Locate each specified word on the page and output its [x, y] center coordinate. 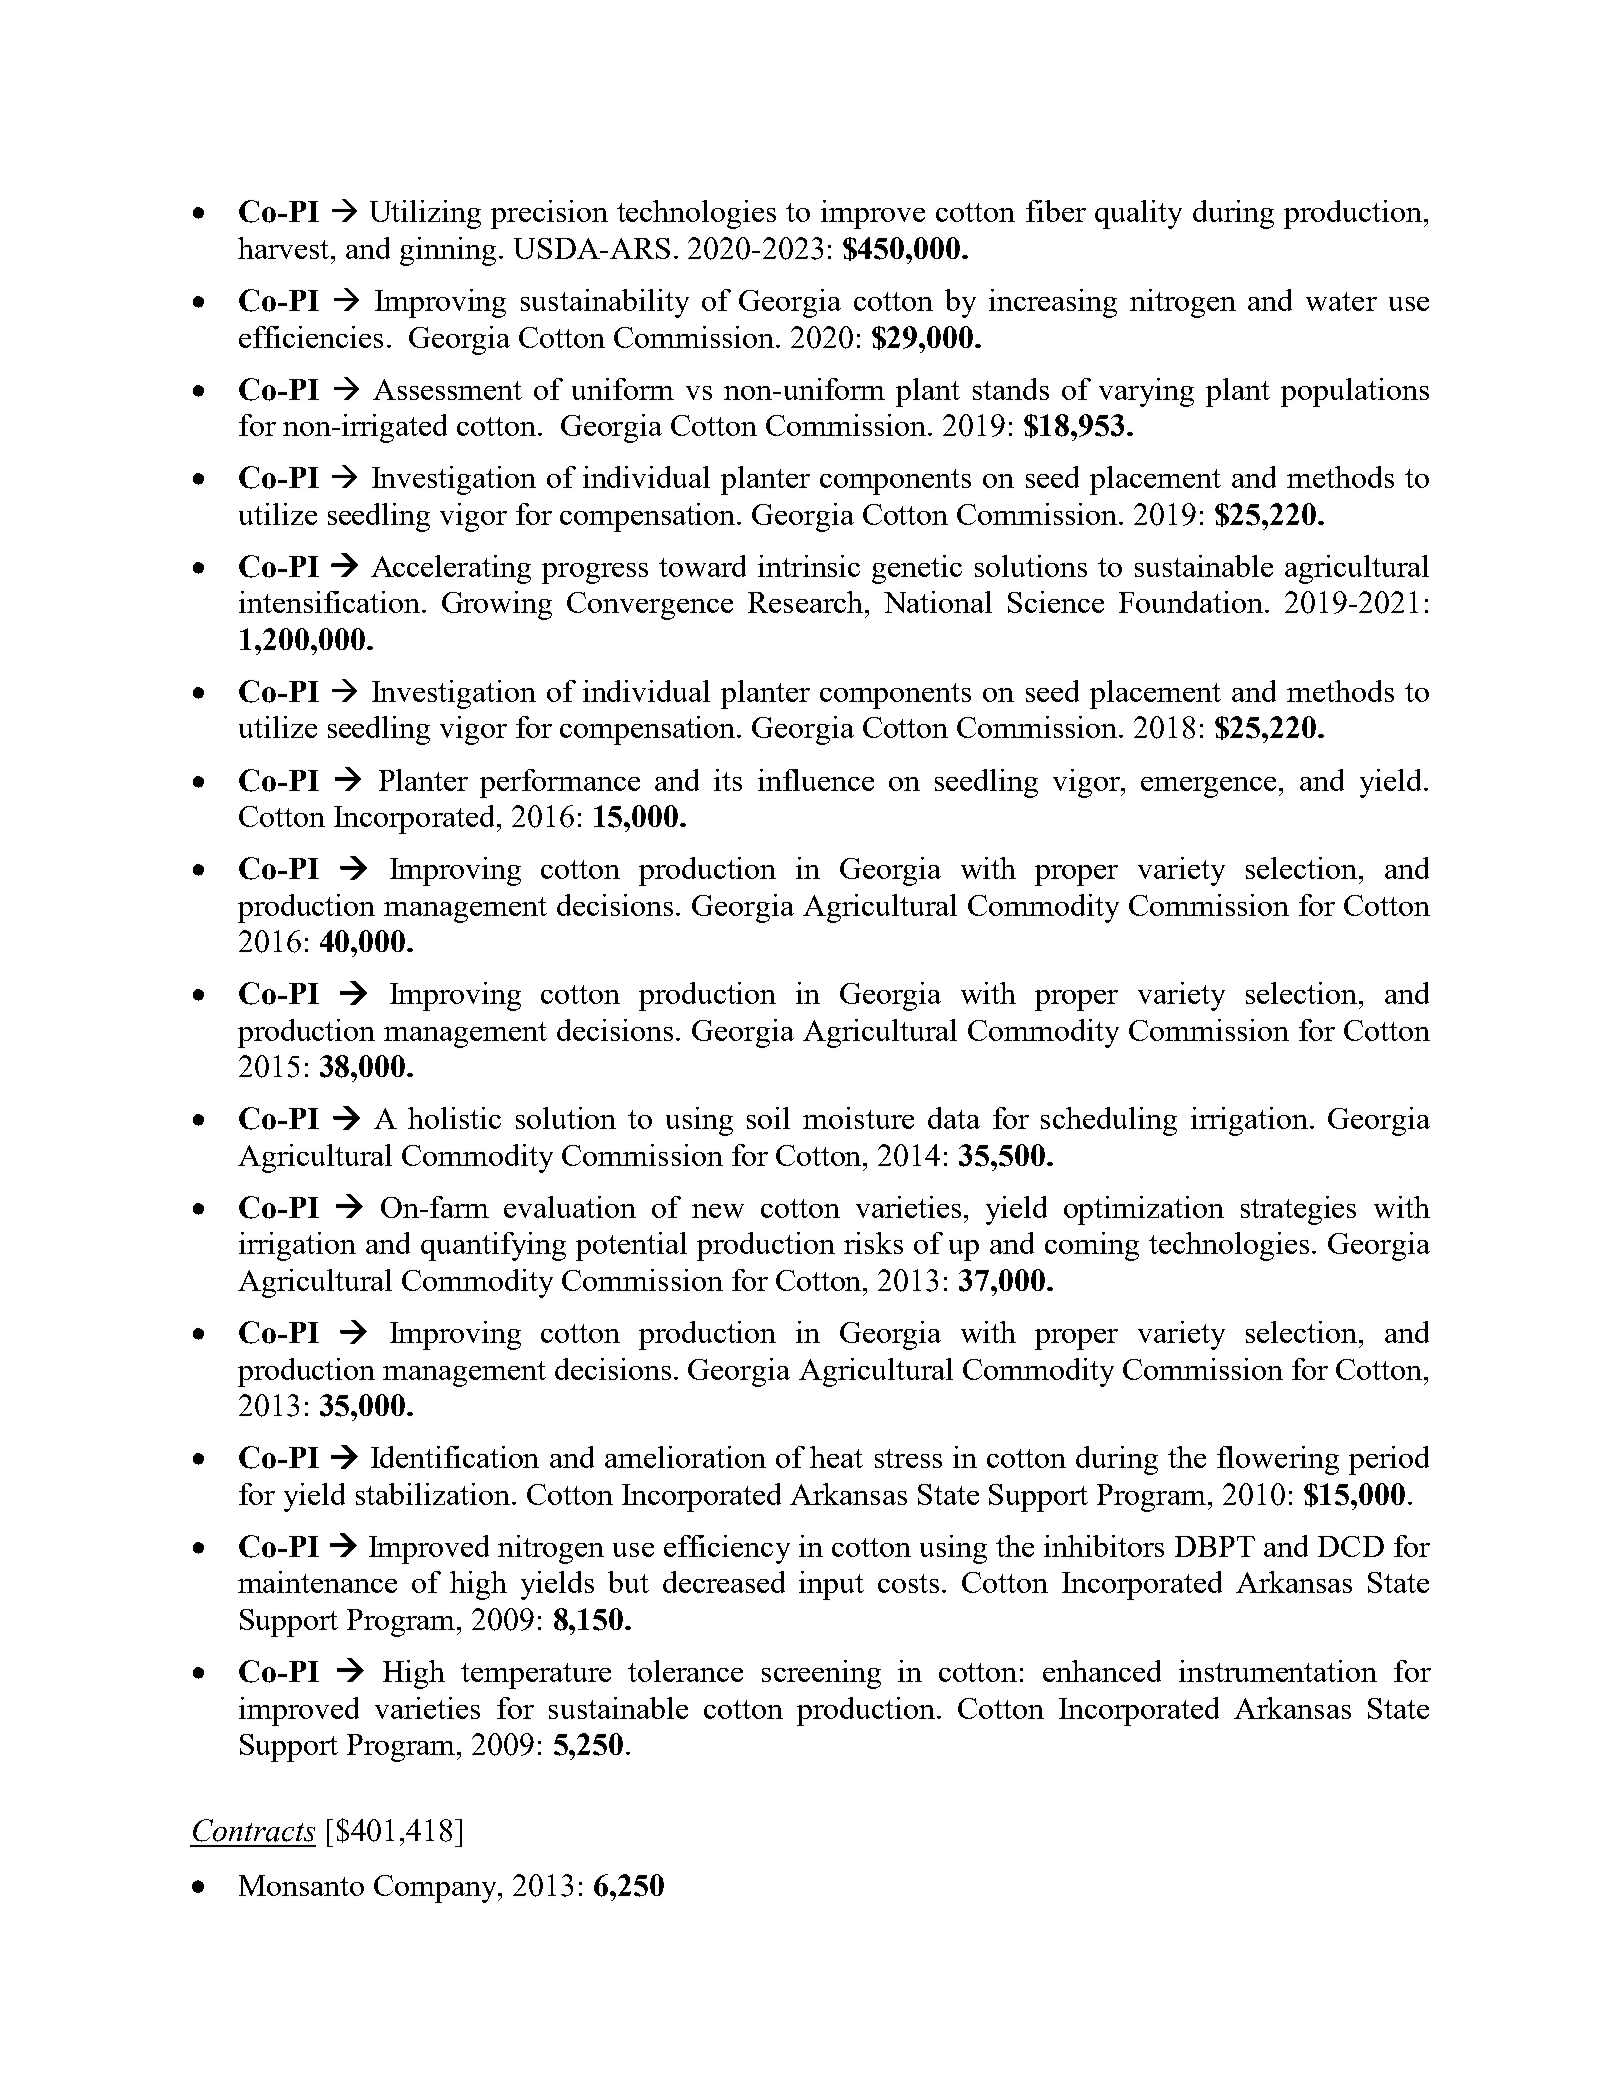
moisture [858, 1118]
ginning [448, 251]
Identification [455, 1457]
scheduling [1109, 1121]
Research [807, 602]
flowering [1278, 1460]
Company [437, 1889]
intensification [331, 602]
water [1341, 301]
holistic [454, 1118]
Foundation [1192, 602]
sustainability [605, 303]
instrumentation [1278, 1671]
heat [836, 1457]
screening [821, 1674]
